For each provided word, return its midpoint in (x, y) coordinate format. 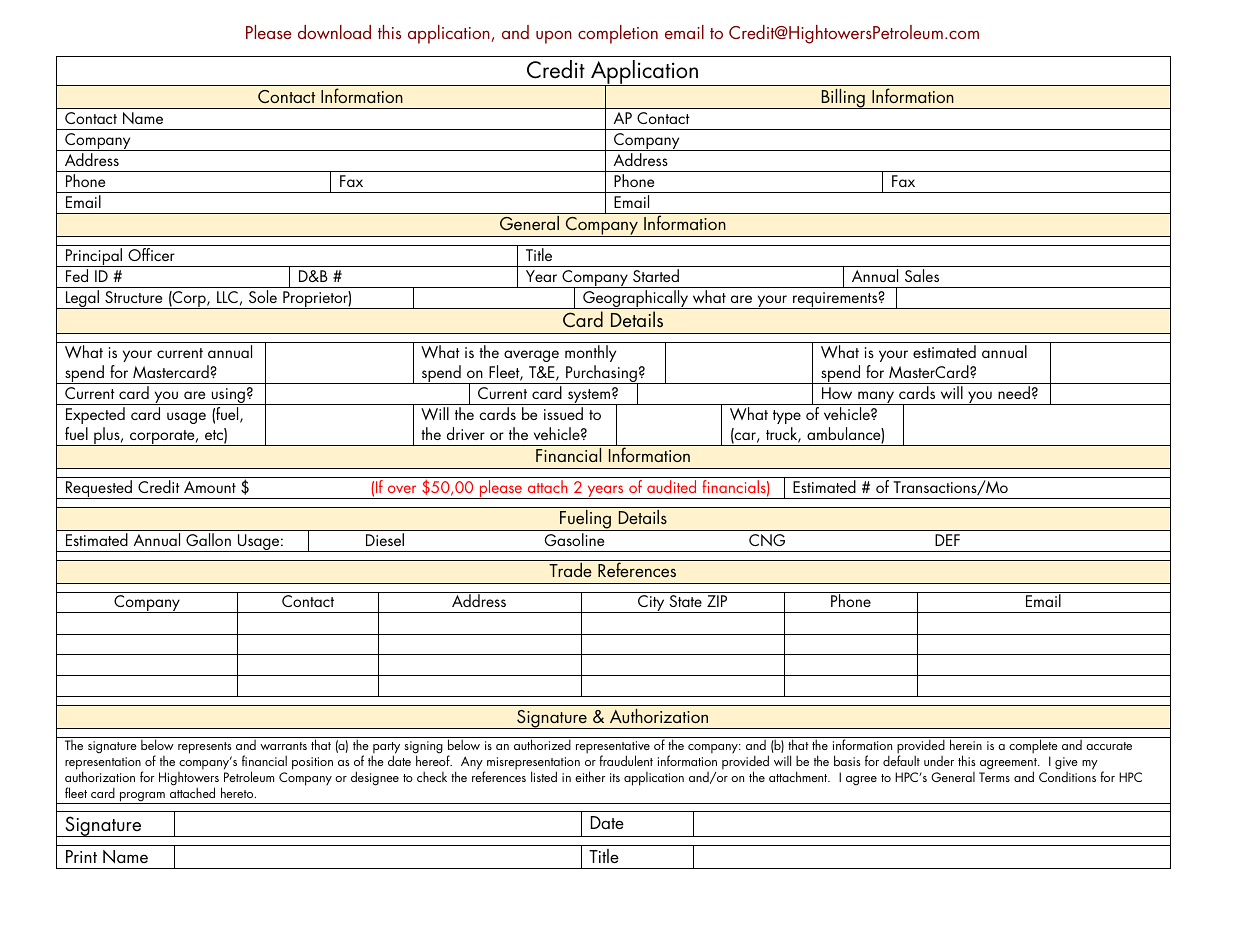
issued (563, 413)
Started (656, 275)
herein (966, 744)
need (1014, 392)
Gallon (208, 539)
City (651, 604)
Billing (843, 98)
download (334, 32)
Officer (151, 254)
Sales (922, 275)
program (142, 798)
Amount (210, 487)
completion (618, 34)
